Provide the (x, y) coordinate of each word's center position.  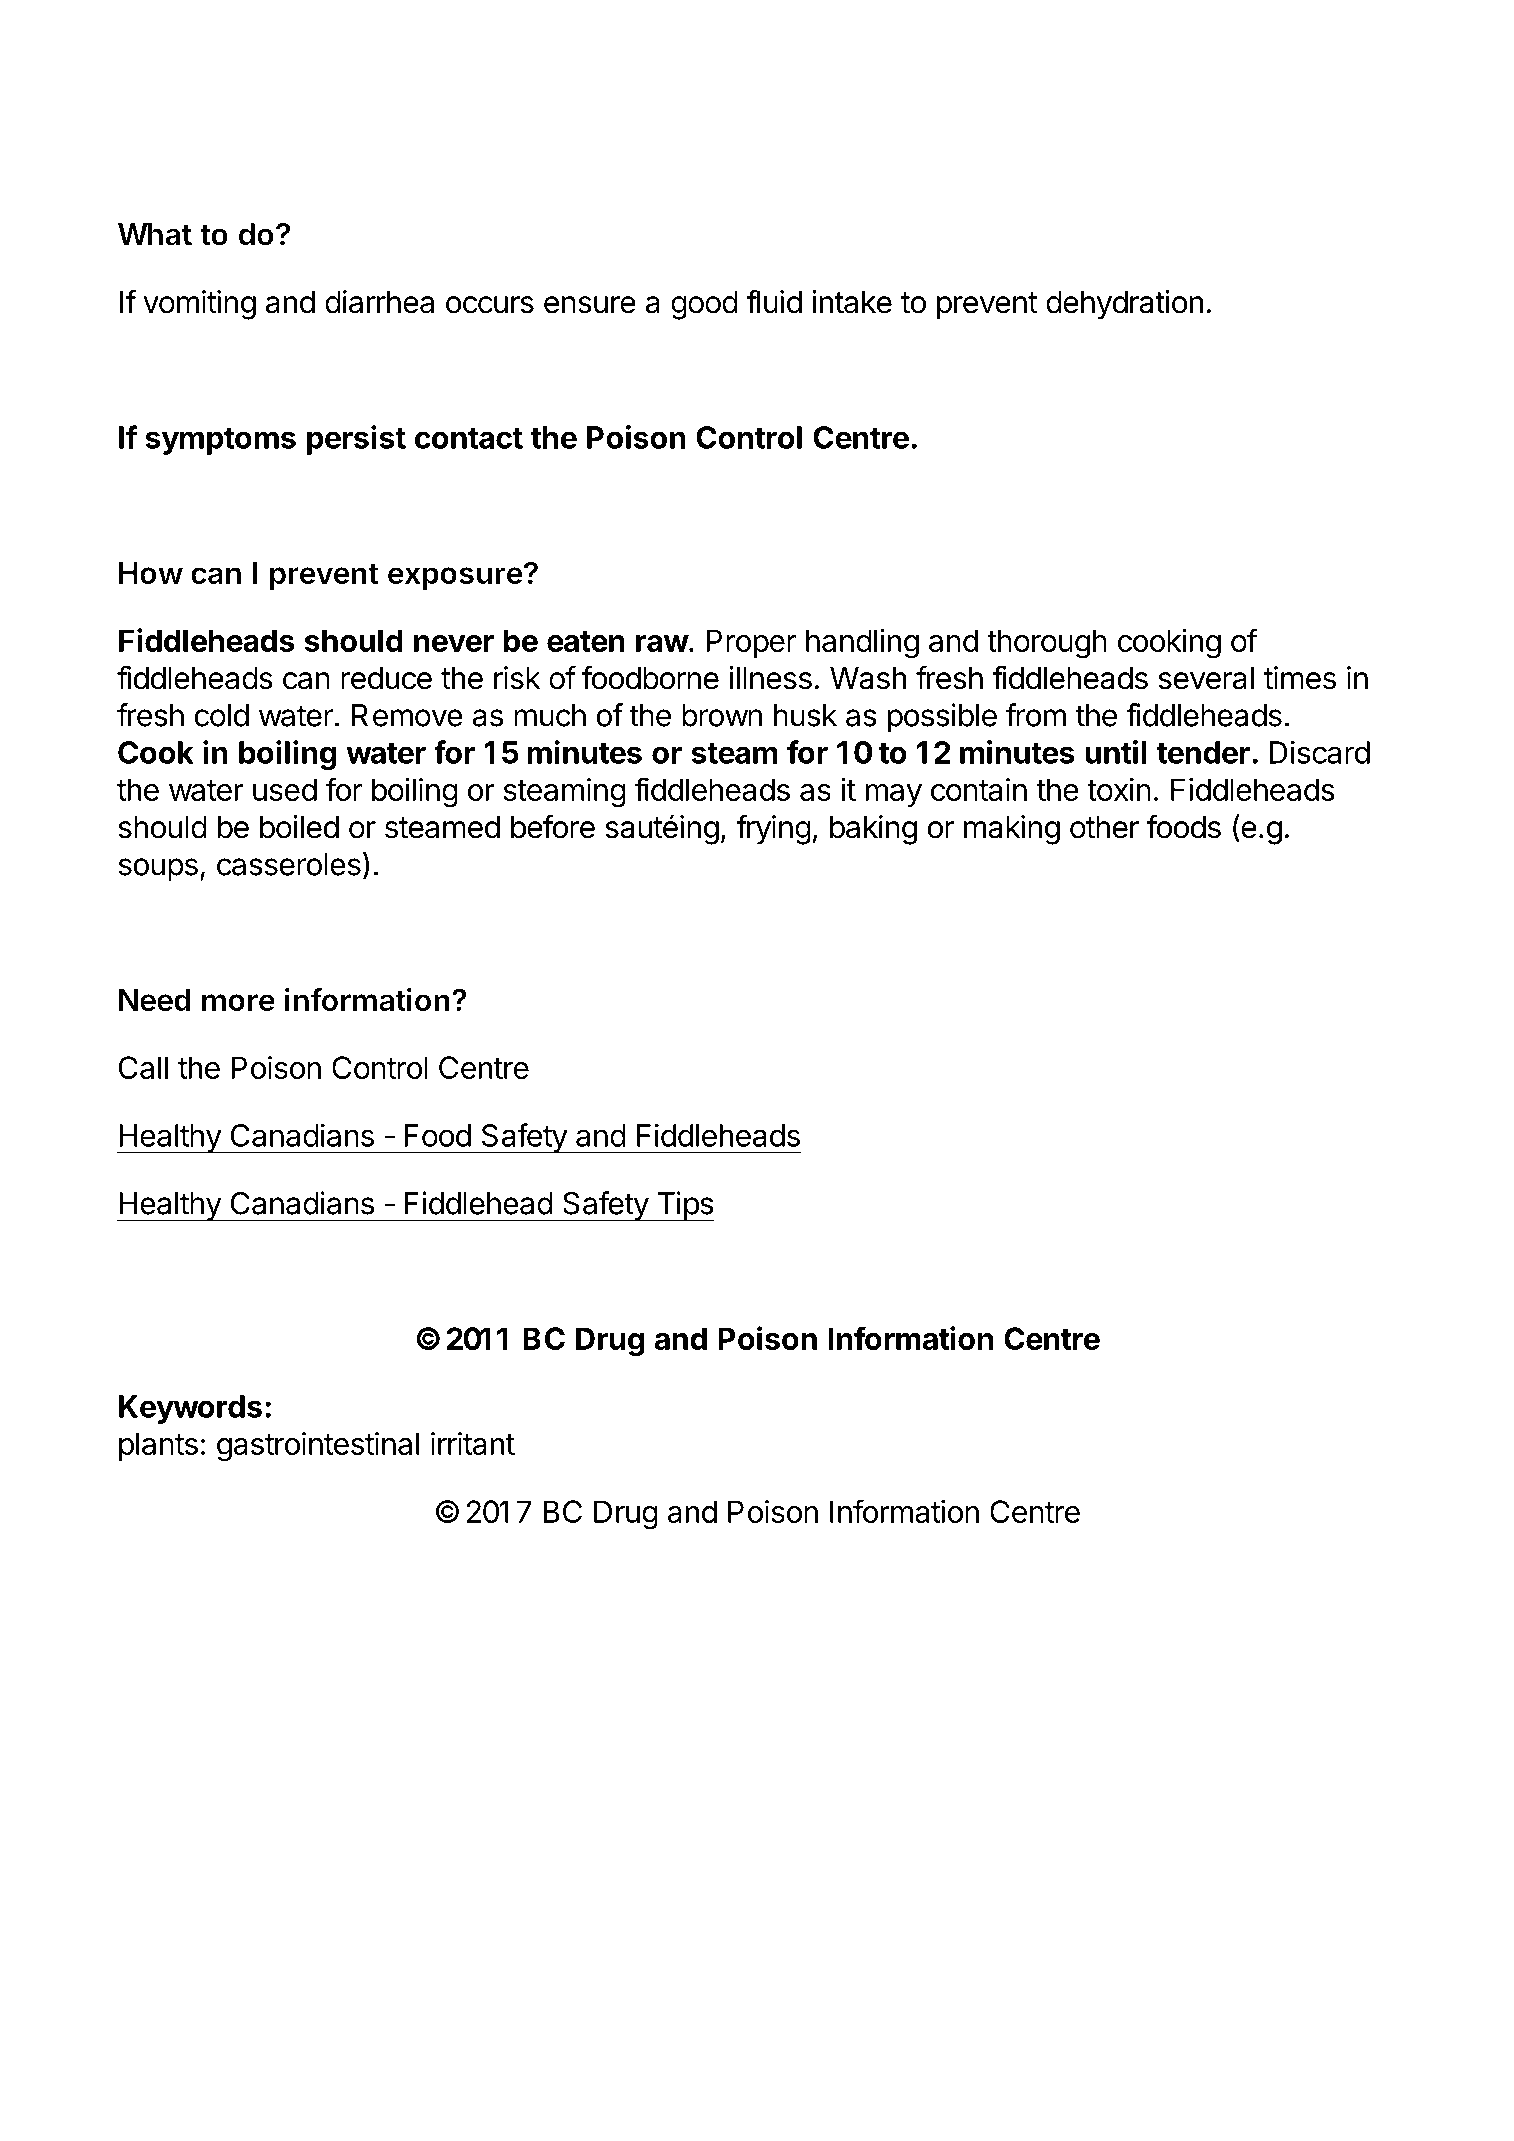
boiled (299, 827)
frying (773, 829)
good (704, 305)
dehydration (1124, 305)
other (1104, 827)
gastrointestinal (318, 1447)
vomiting (199, 305)
